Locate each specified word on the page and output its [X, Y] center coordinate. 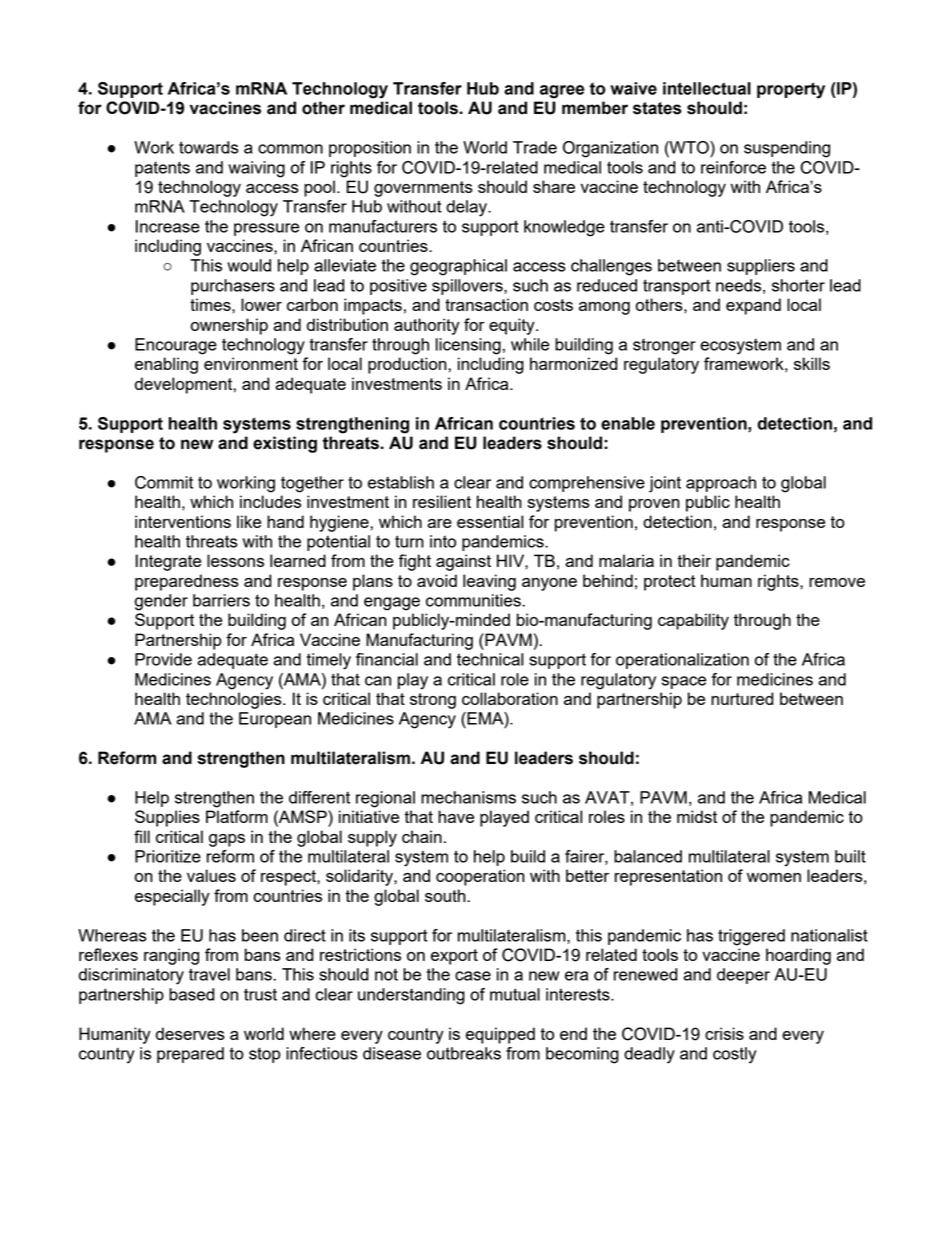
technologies [235, 700]
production [408, 365]
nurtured [742, 698]
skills [812, 363]
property [791, 90]
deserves [190, 1033]
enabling [166, 365]
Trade [535, 147]
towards [209, 147]
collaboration [510, 698]
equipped [500, 1035]
